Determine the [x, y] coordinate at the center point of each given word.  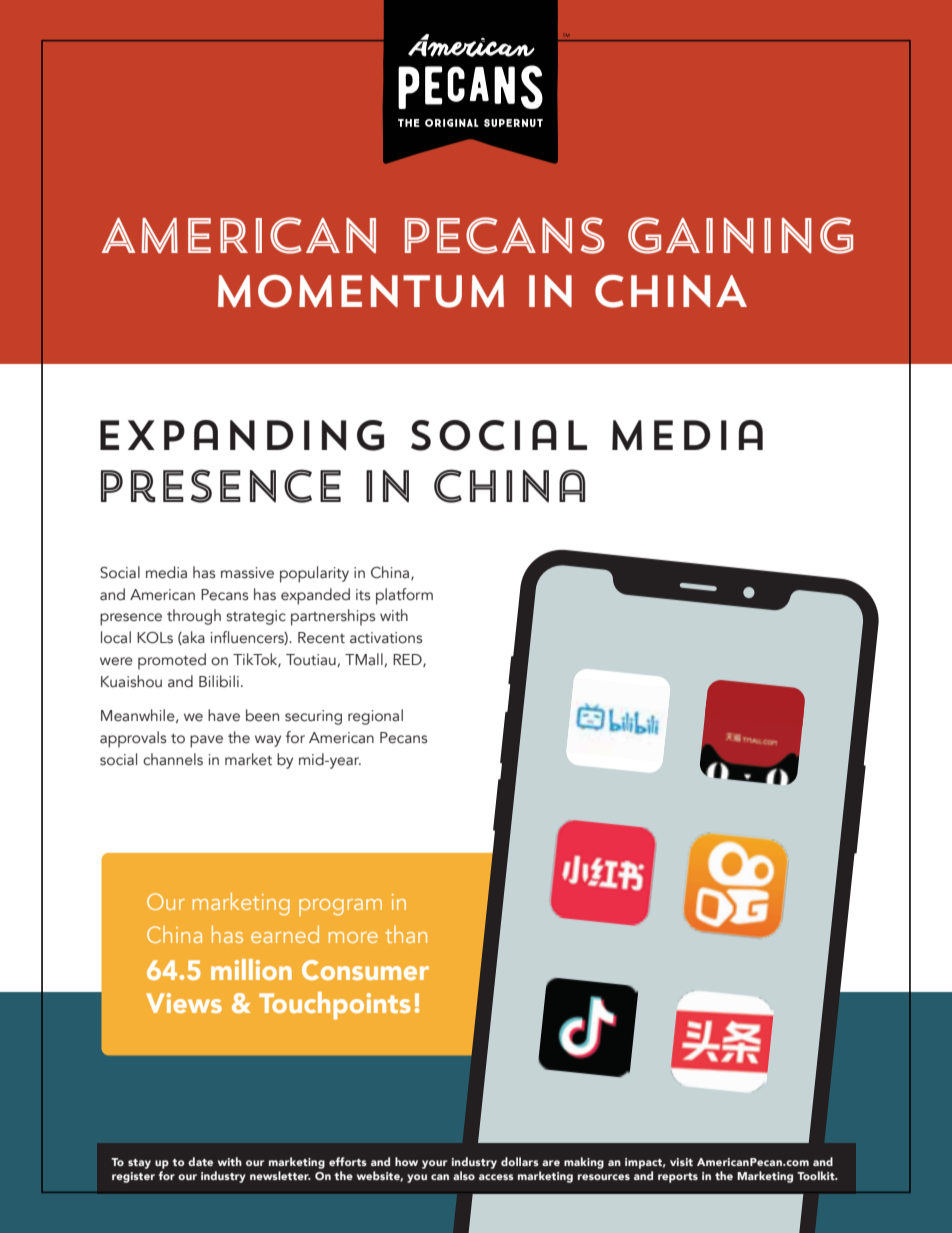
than [406, 934]
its [363, 595]
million [251, 969]
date [200, 1161]
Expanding [242, 435]
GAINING [740, 235]
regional [375, 717]
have [224, 715]
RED [408, 660]
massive [247, 573]
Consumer [365, 970]
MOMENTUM [361, 291]
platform [404, 596]
